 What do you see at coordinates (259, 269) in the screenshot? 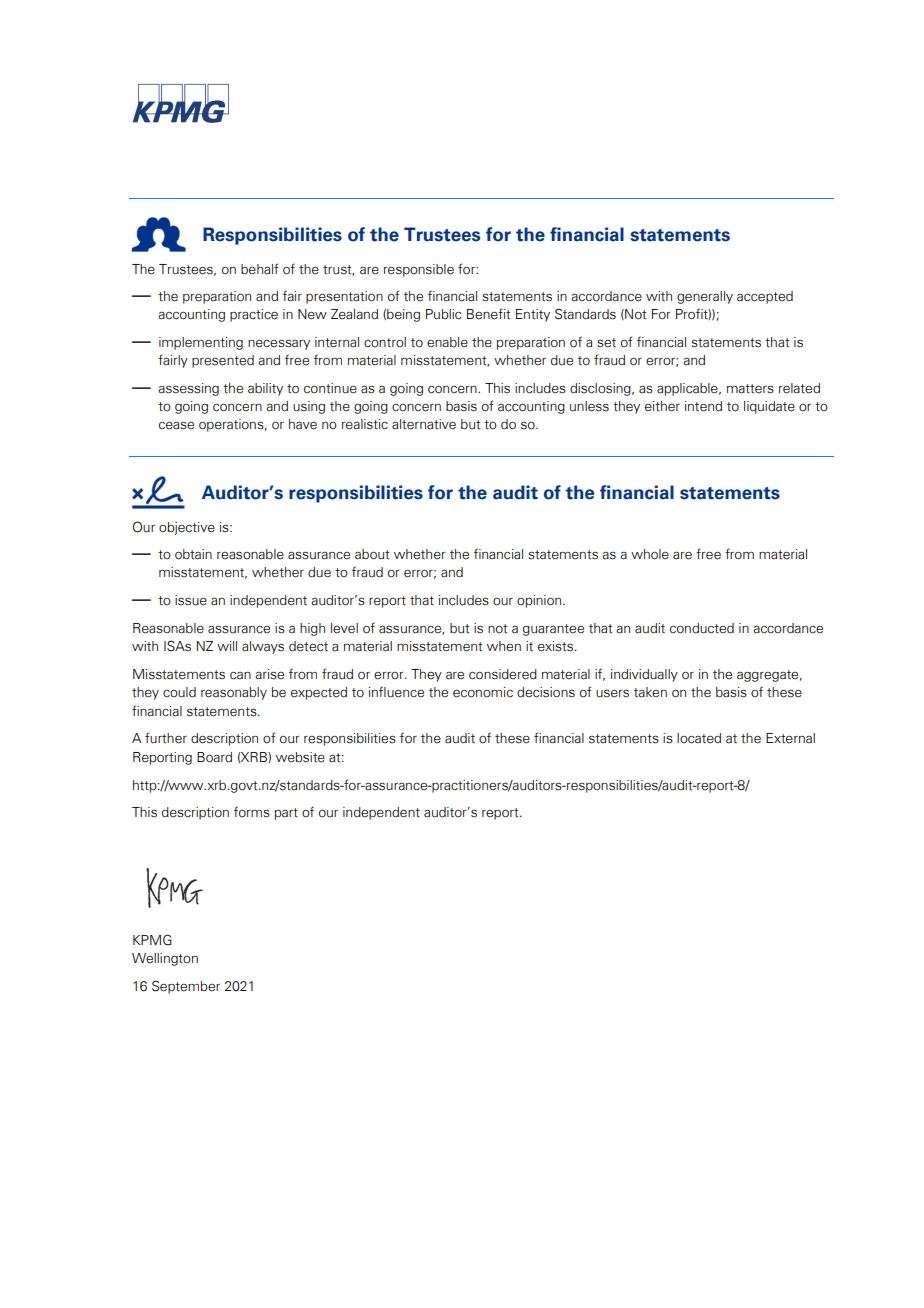
I see `behalf` at bounding box center [259, 269].
